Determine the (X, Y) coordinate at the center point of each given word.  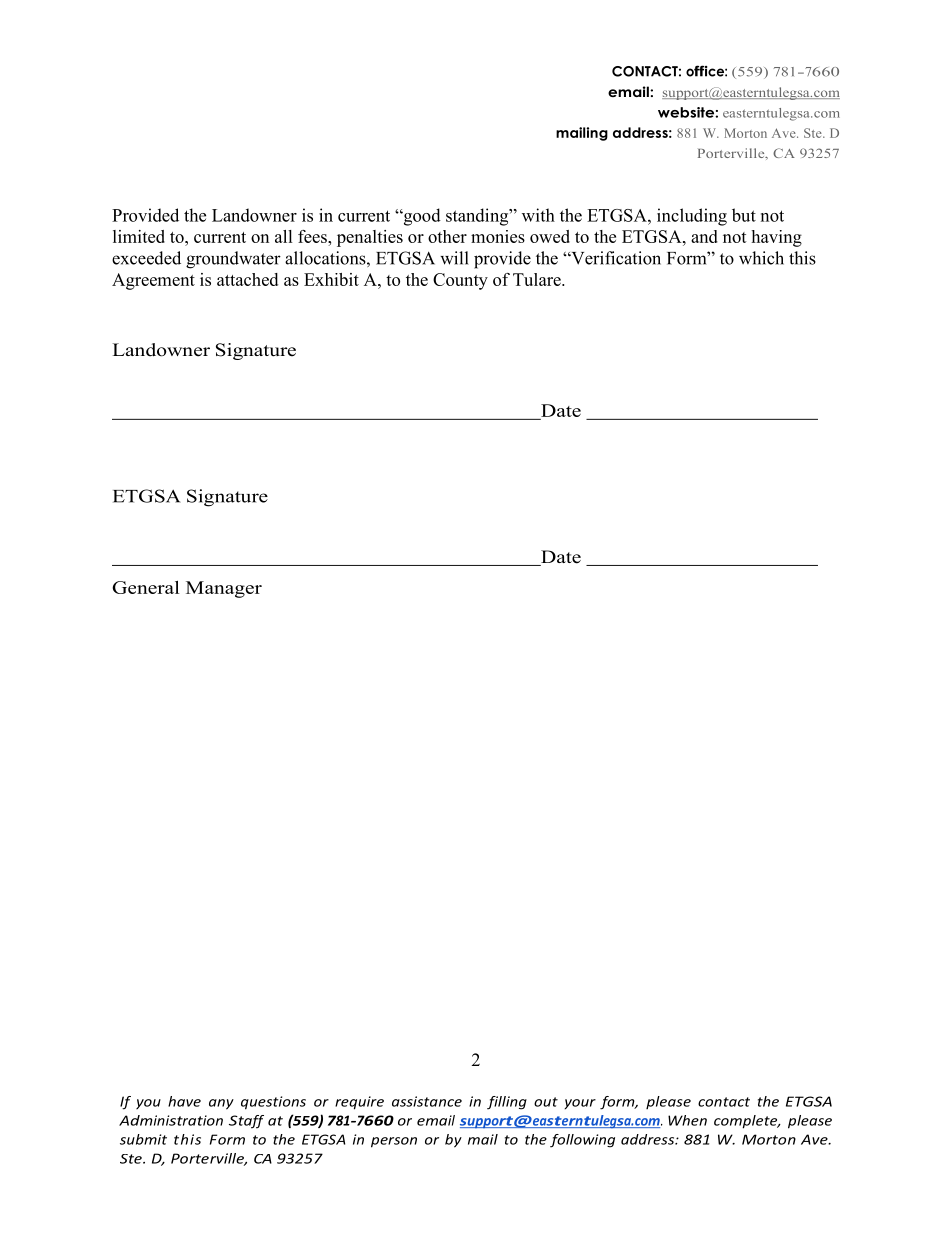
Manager (224, 589)
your (580, 1104)
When (687, 1120)
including (692, 217)
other (447, 236)
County (460, 281)
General (145, 587)
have (184, 1101)
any (221, 1104)
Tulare (538, 279)
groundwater (233, 260)
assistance (427, 1101)
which (761, 258)
